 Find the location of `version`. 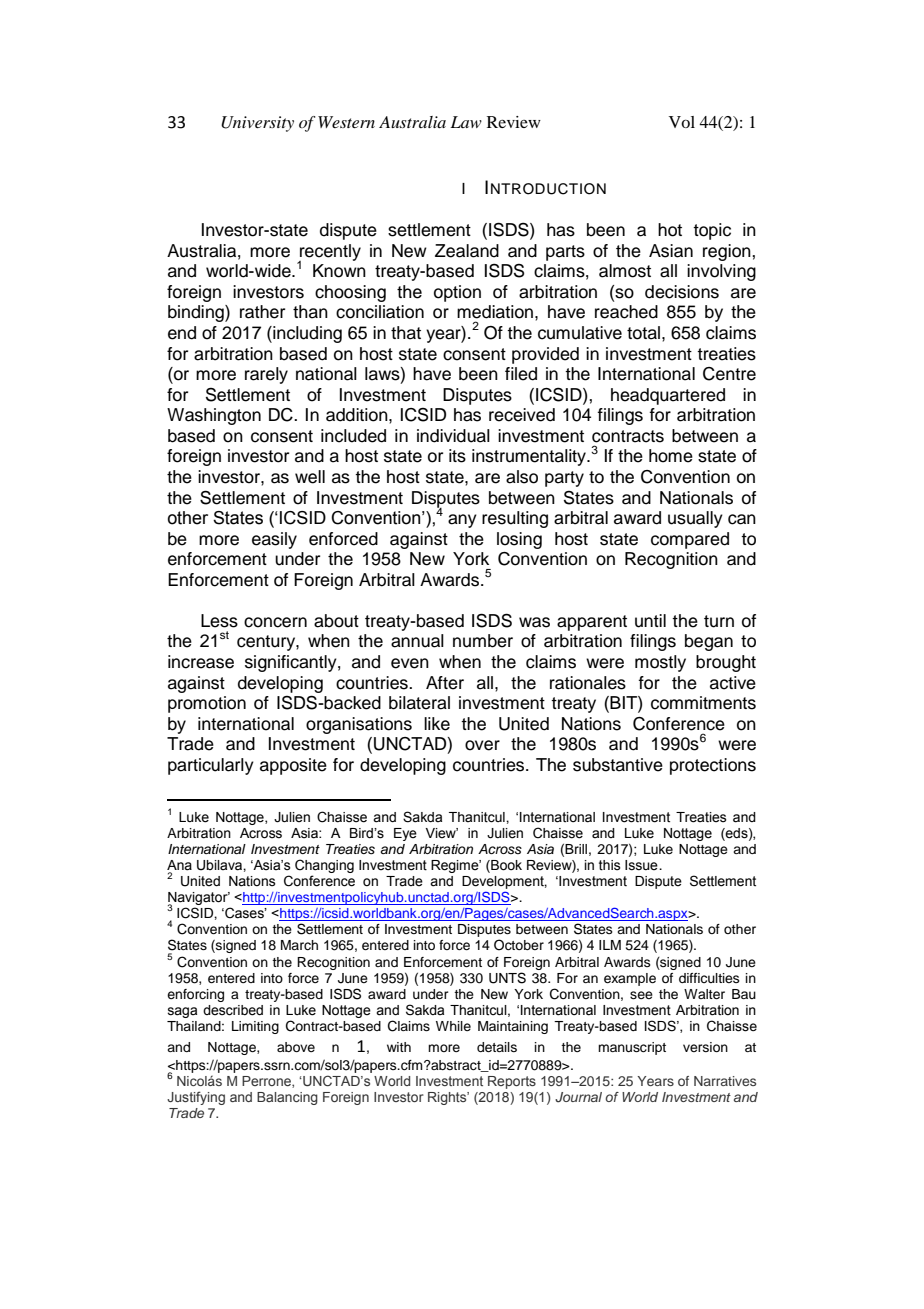

version is located at coordinates (705, 1047).
